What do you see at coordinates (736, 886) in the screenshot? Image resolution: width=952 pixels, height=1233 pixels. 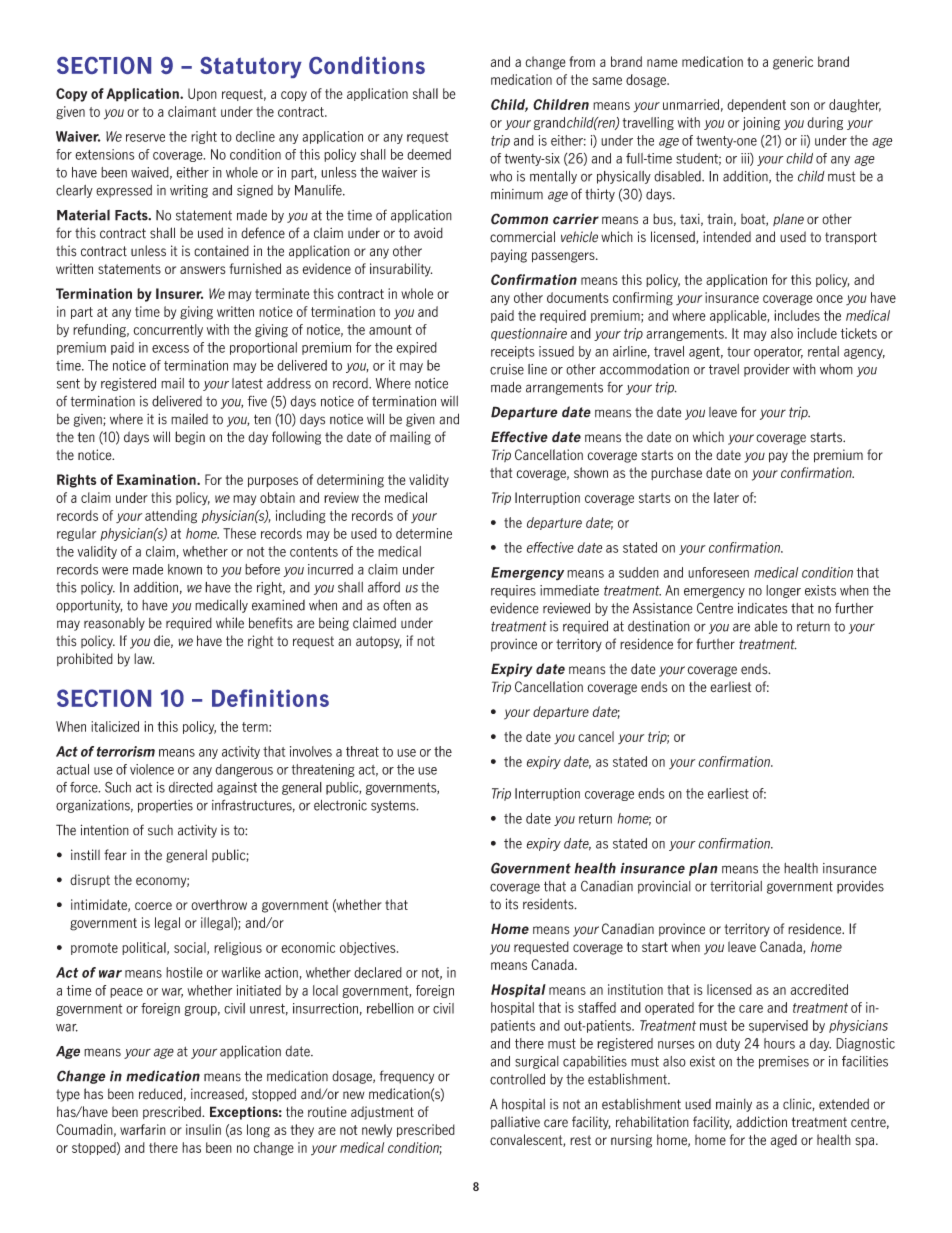 I see `territorial` at bounding box center [736, 886].
